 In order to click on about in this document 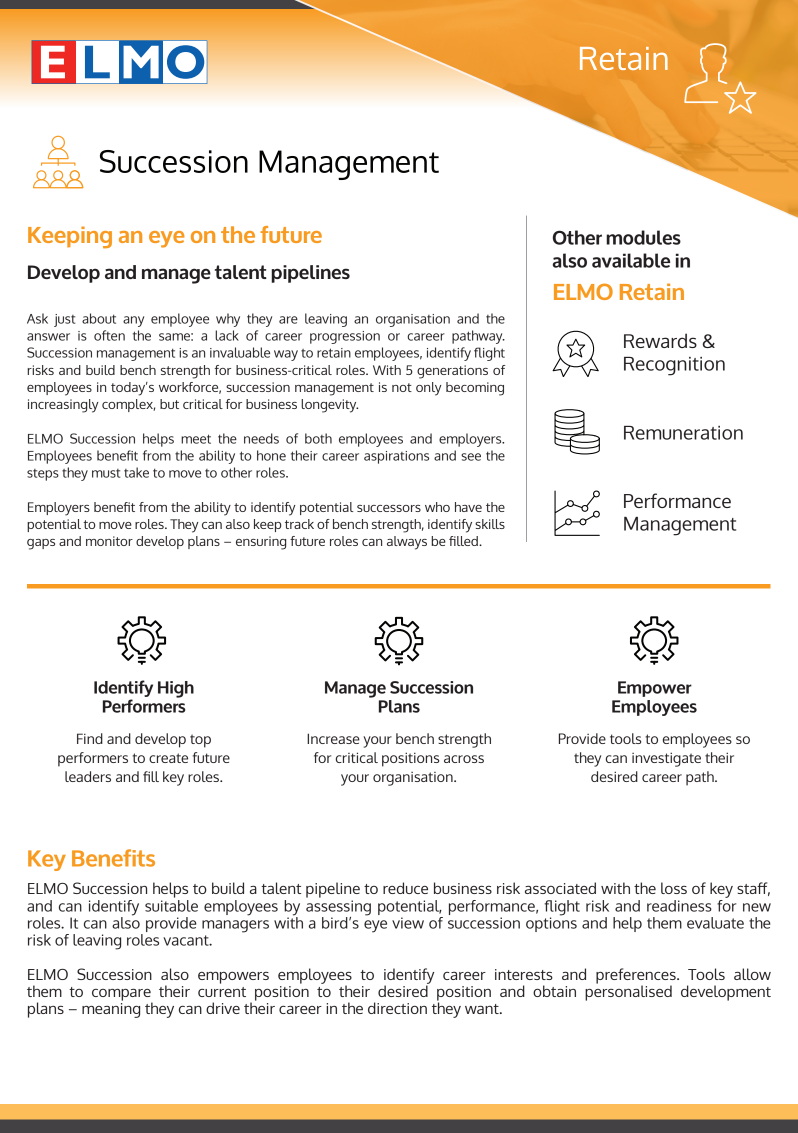, I will do `click(99, 318)`.
